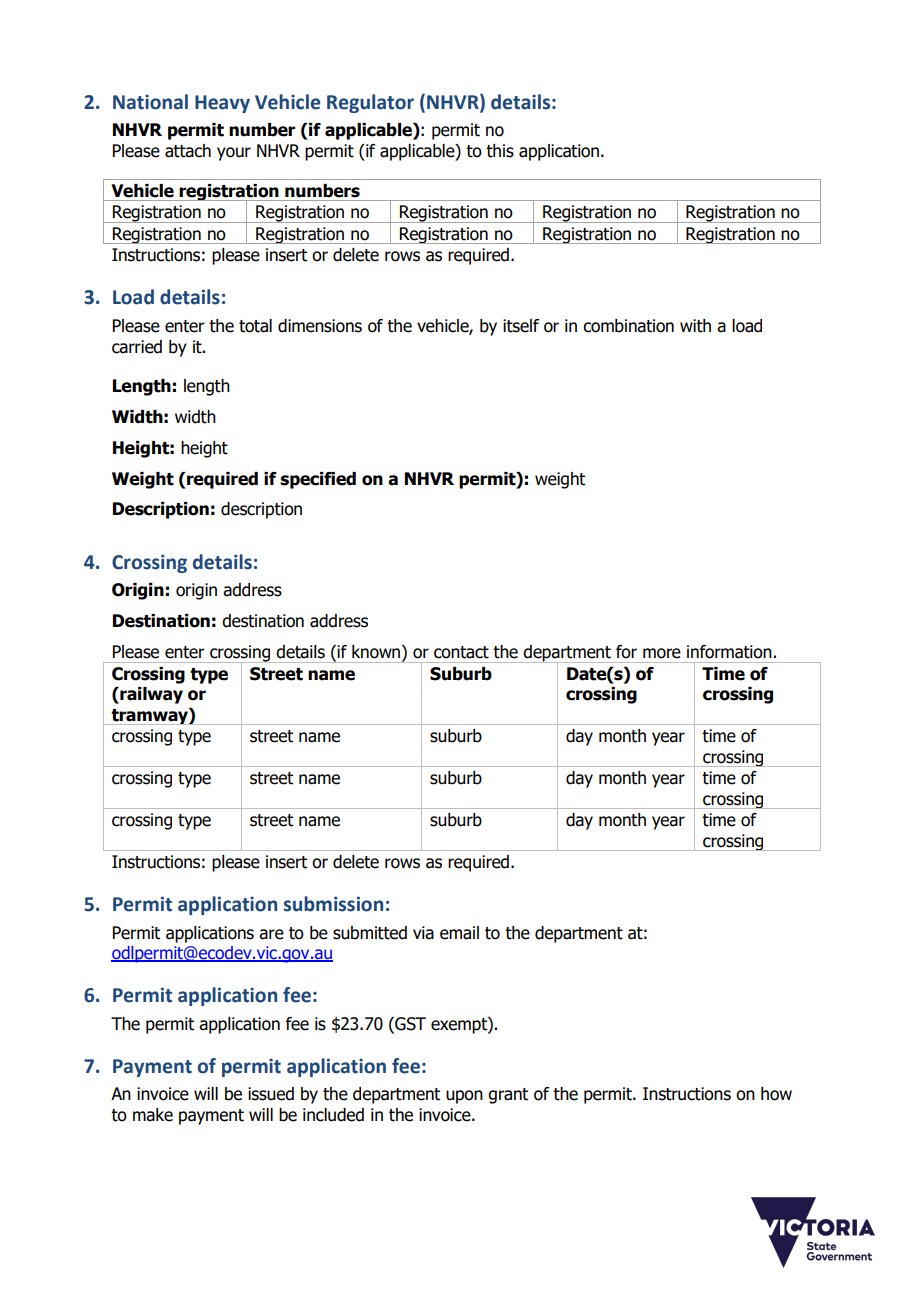 The height and width of the image is (1308, 924). What do you see at coordinates (234, 154) in the image?
I see `your` at bounding box center [234, 154].
